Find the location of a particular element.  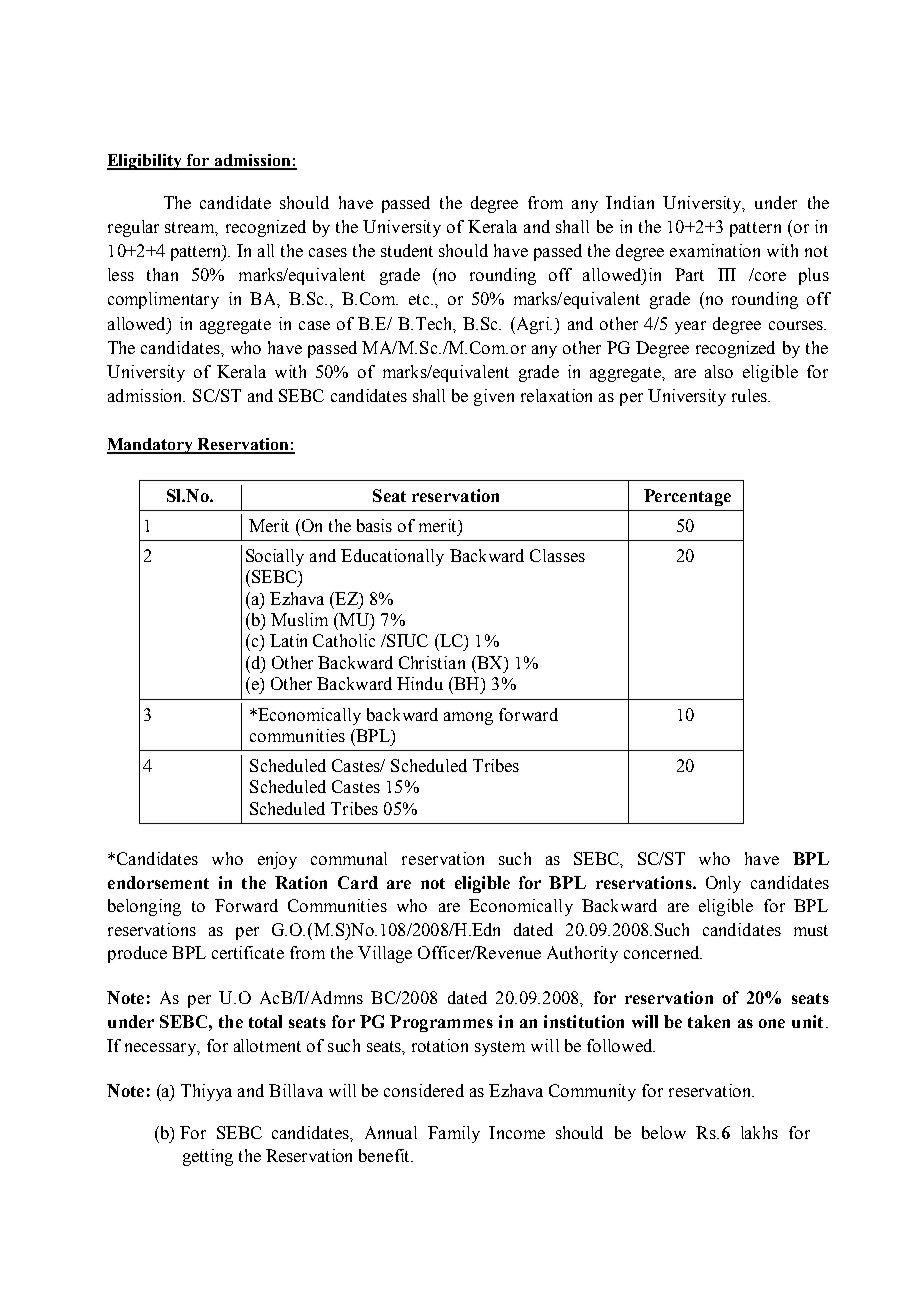

Christian is located at coordinates (432, 662).
